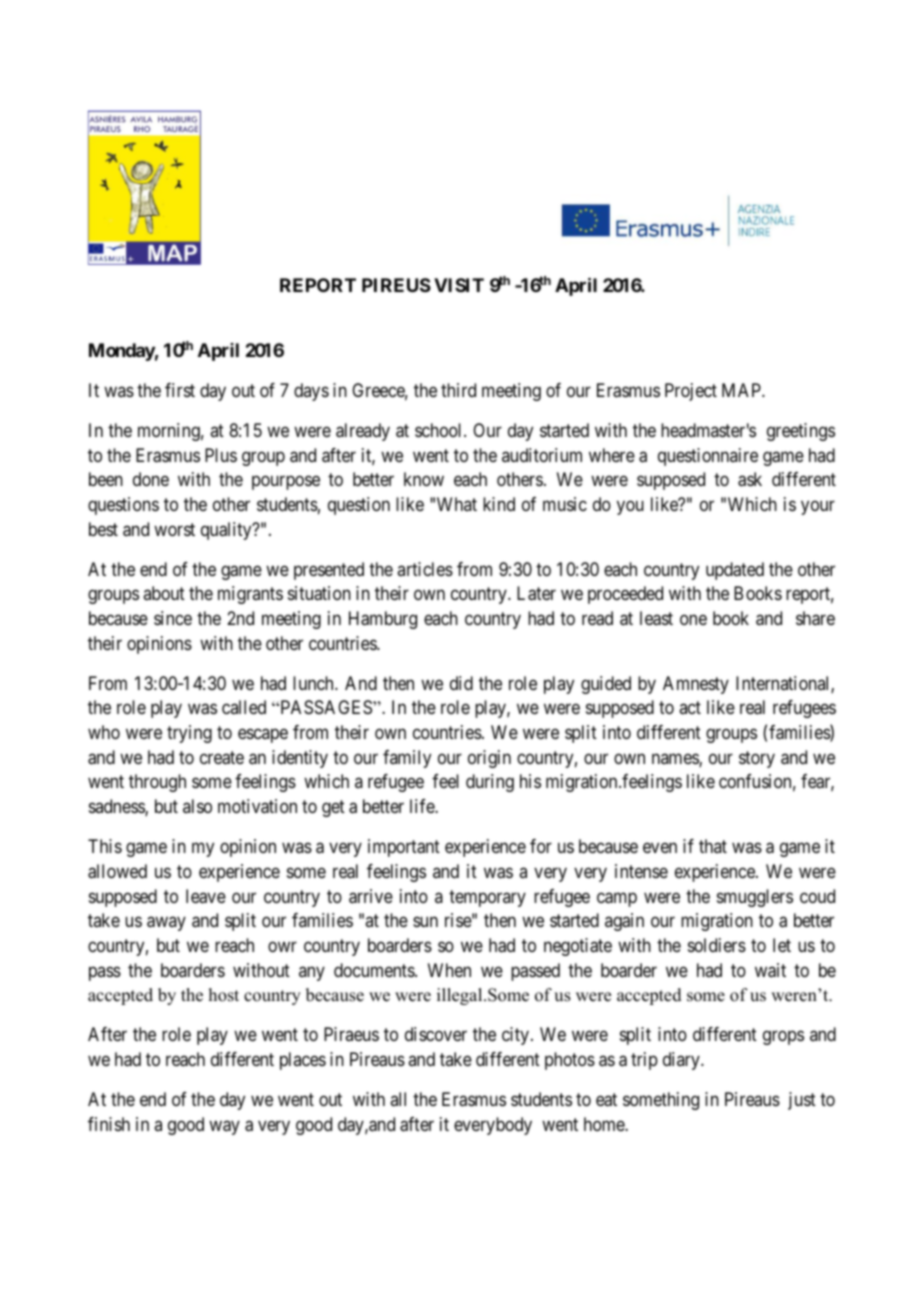  What do you see at coordinates (180, 390) in the image?
I see `first` at bounding box center [180, 390].
